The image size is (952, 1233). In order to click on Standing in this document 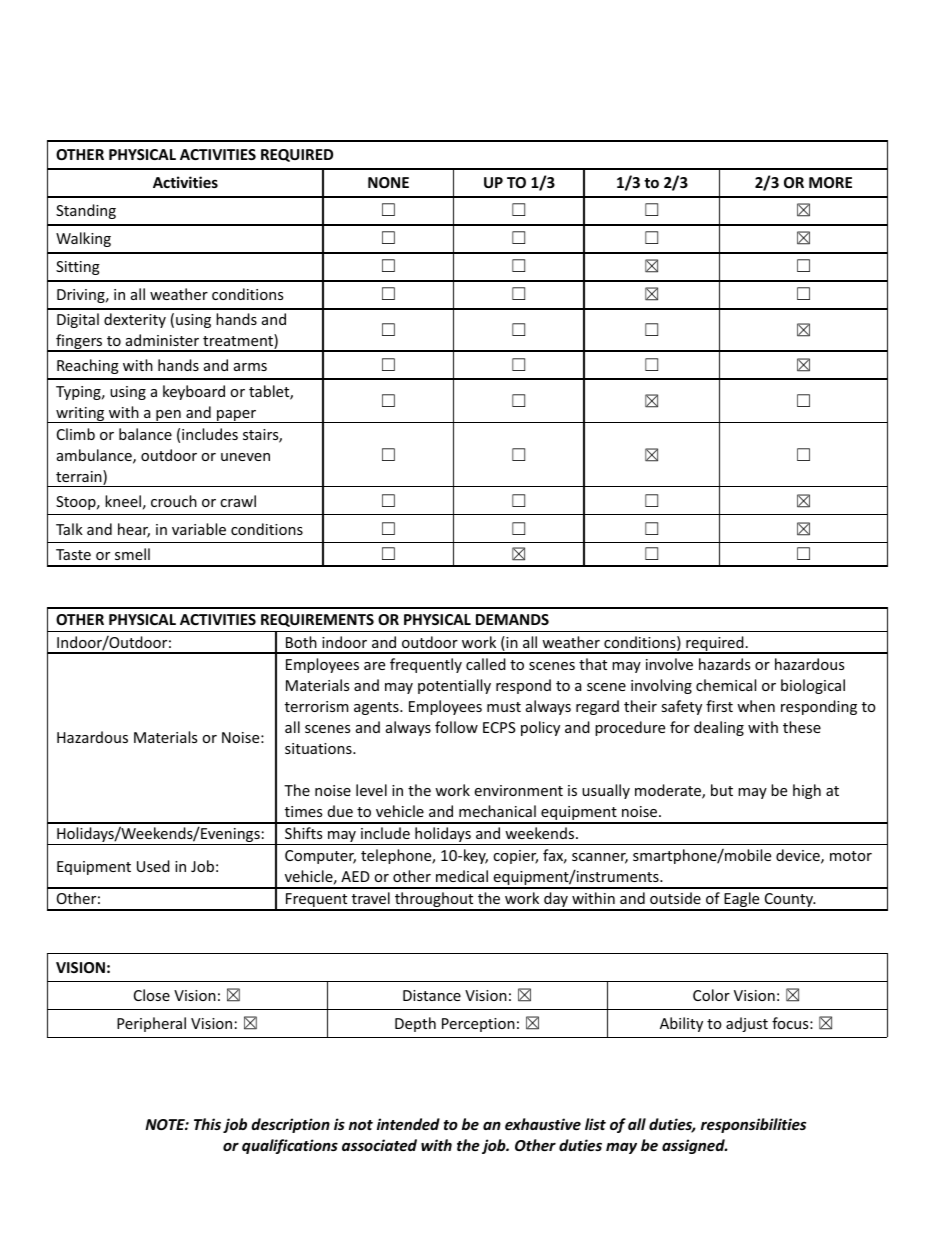, I will do `click(86, 211)`.
